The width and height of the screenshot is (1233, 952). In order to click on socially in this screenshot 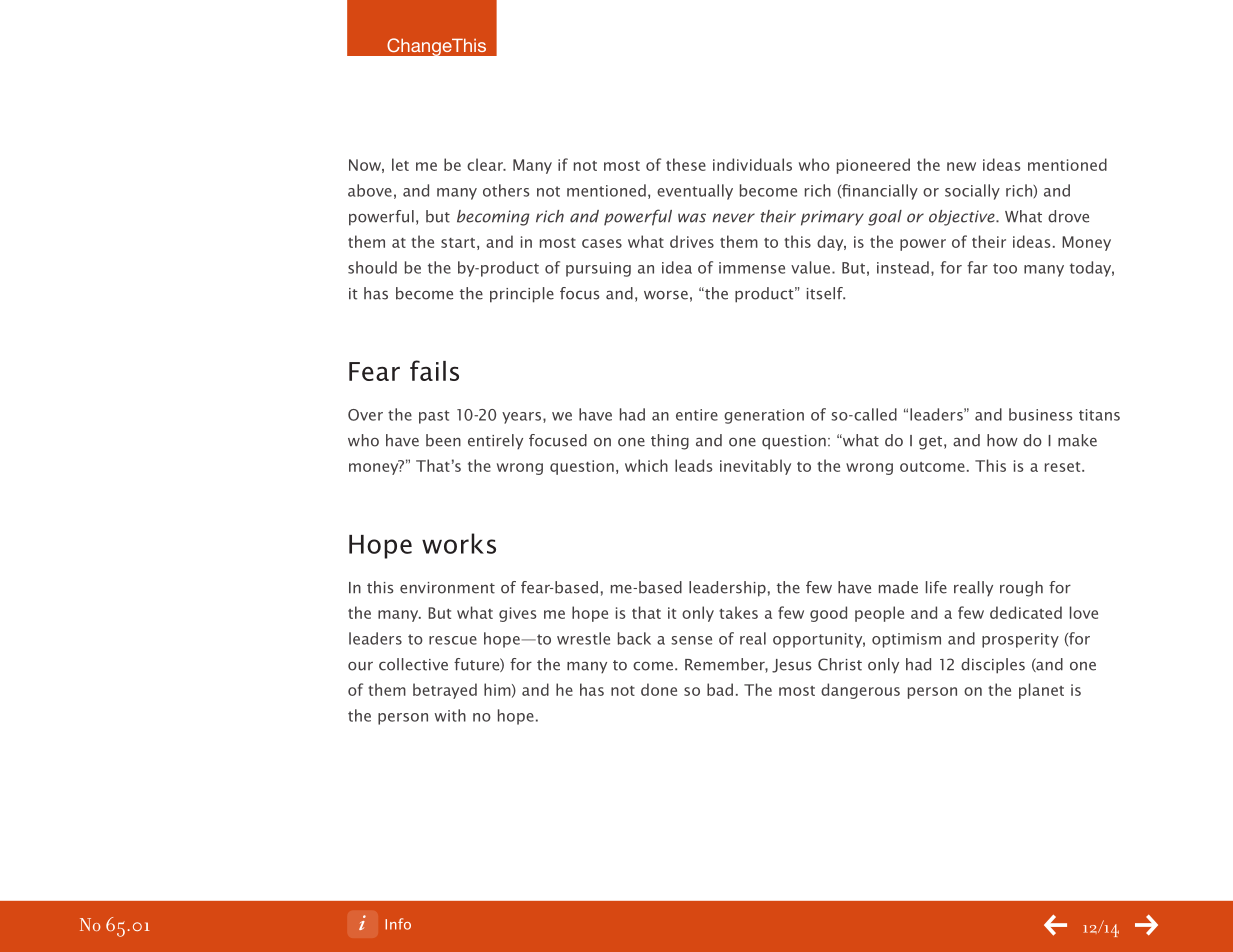, I will do `click(972, 192)`.
